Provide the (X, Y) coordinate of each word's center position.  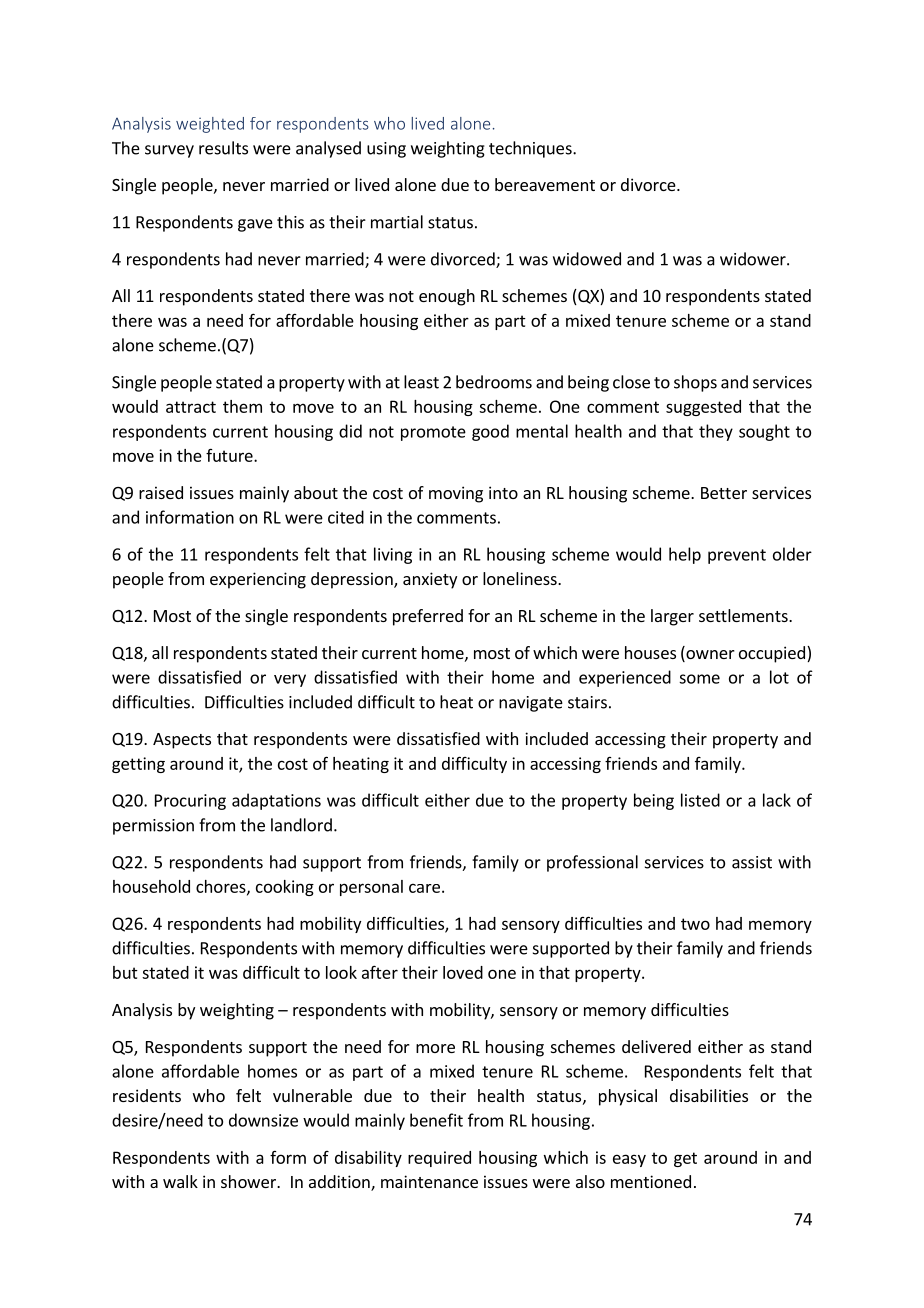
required (439, 1159)
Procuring (190, 802)
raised (161, 492)
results (223, 148)
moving (456, 494)
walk (180, 1181)
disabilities (709, 1095)
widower (754, 259)
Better (724, 493)
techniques (531, 149)
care (424, 888)
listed (700, 800)
